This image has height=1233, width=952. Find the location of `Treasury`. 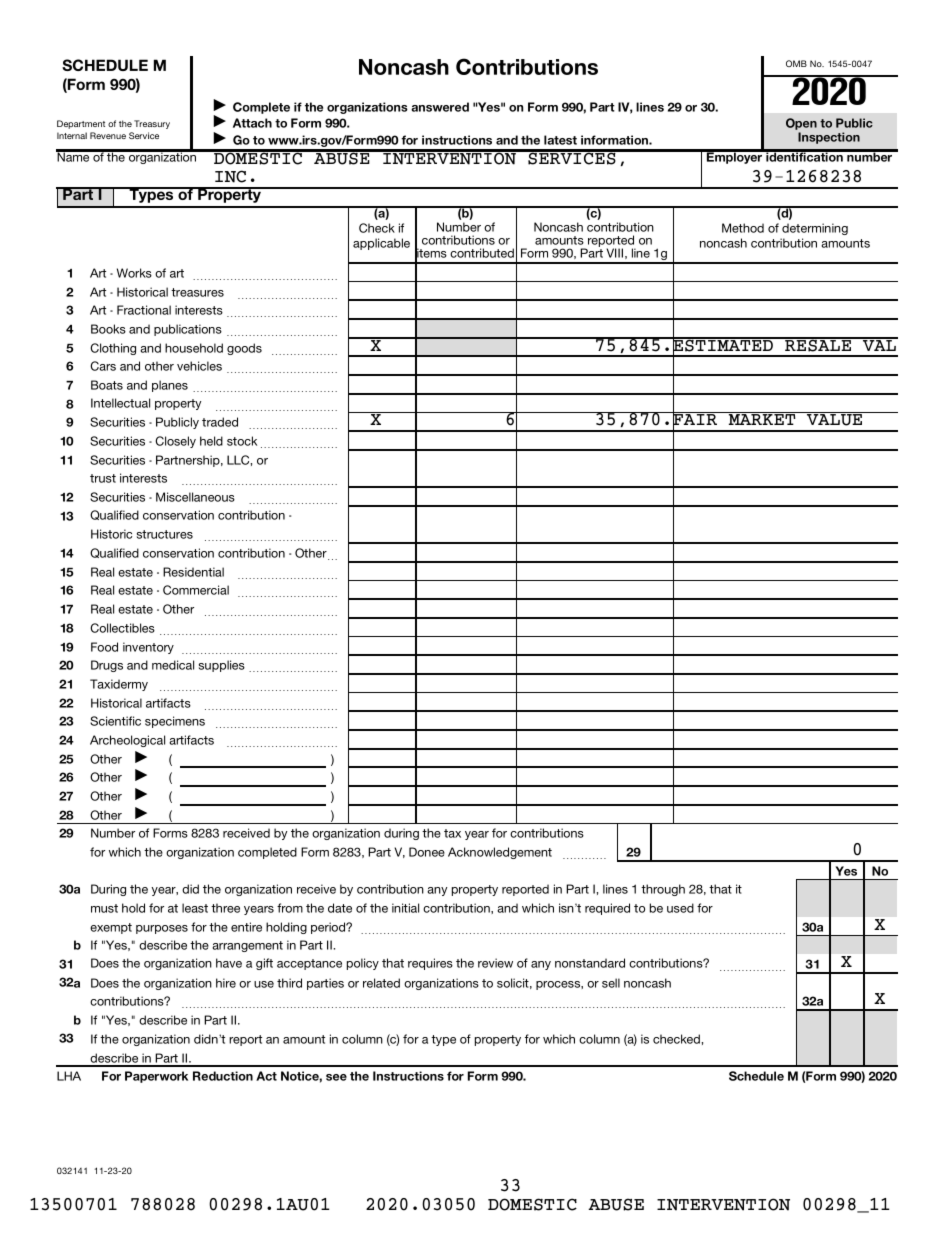

Treasury is located at coordinates (152, 124).
